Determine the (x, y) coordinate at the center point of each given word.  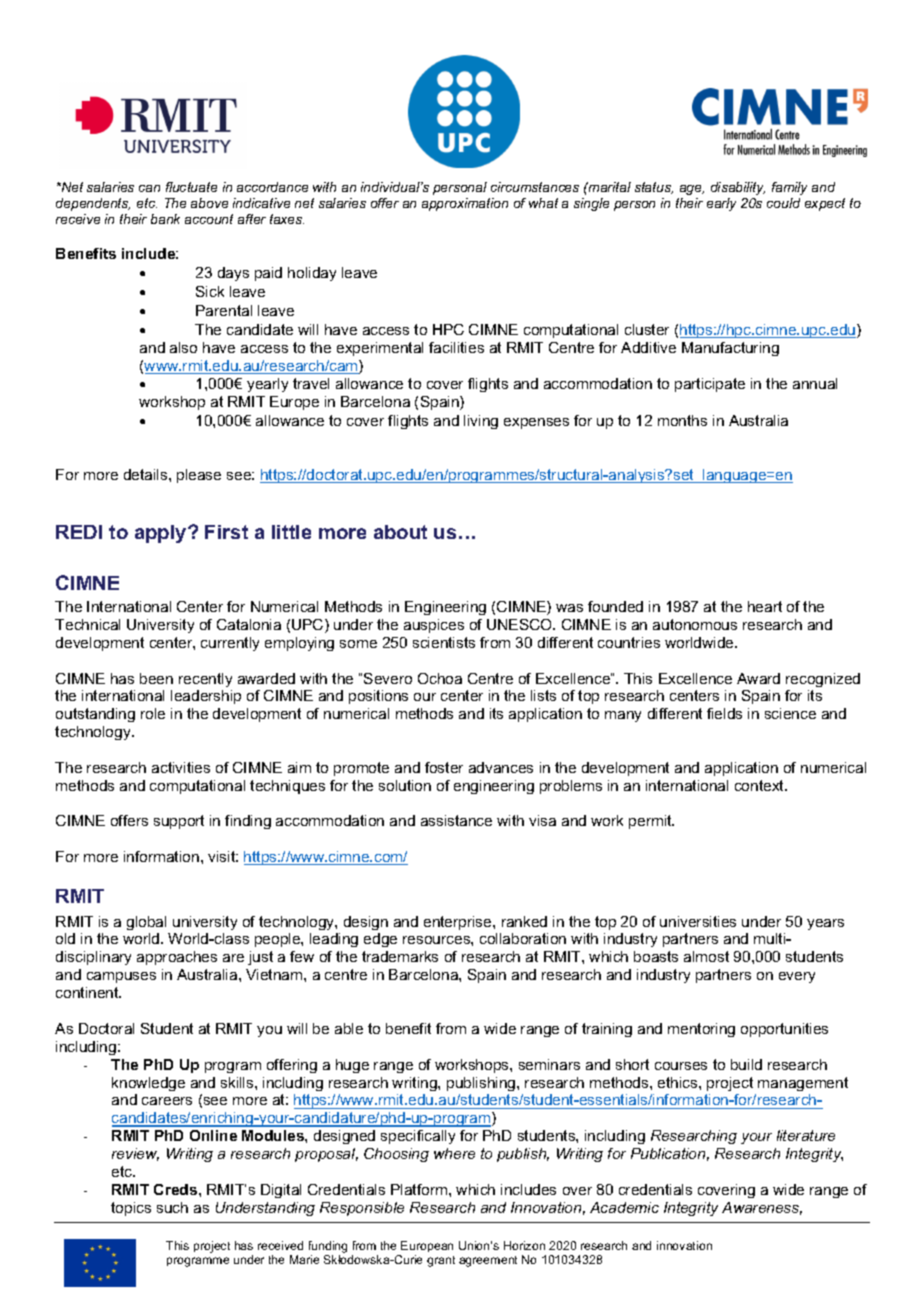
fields (724, 713)
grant (441, 1261)
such (172, 1207)
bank (165, 219)
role (153, 713)
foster (444, 767)
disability (738, 188)
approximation (465, 204)
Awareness (762, 1208)
